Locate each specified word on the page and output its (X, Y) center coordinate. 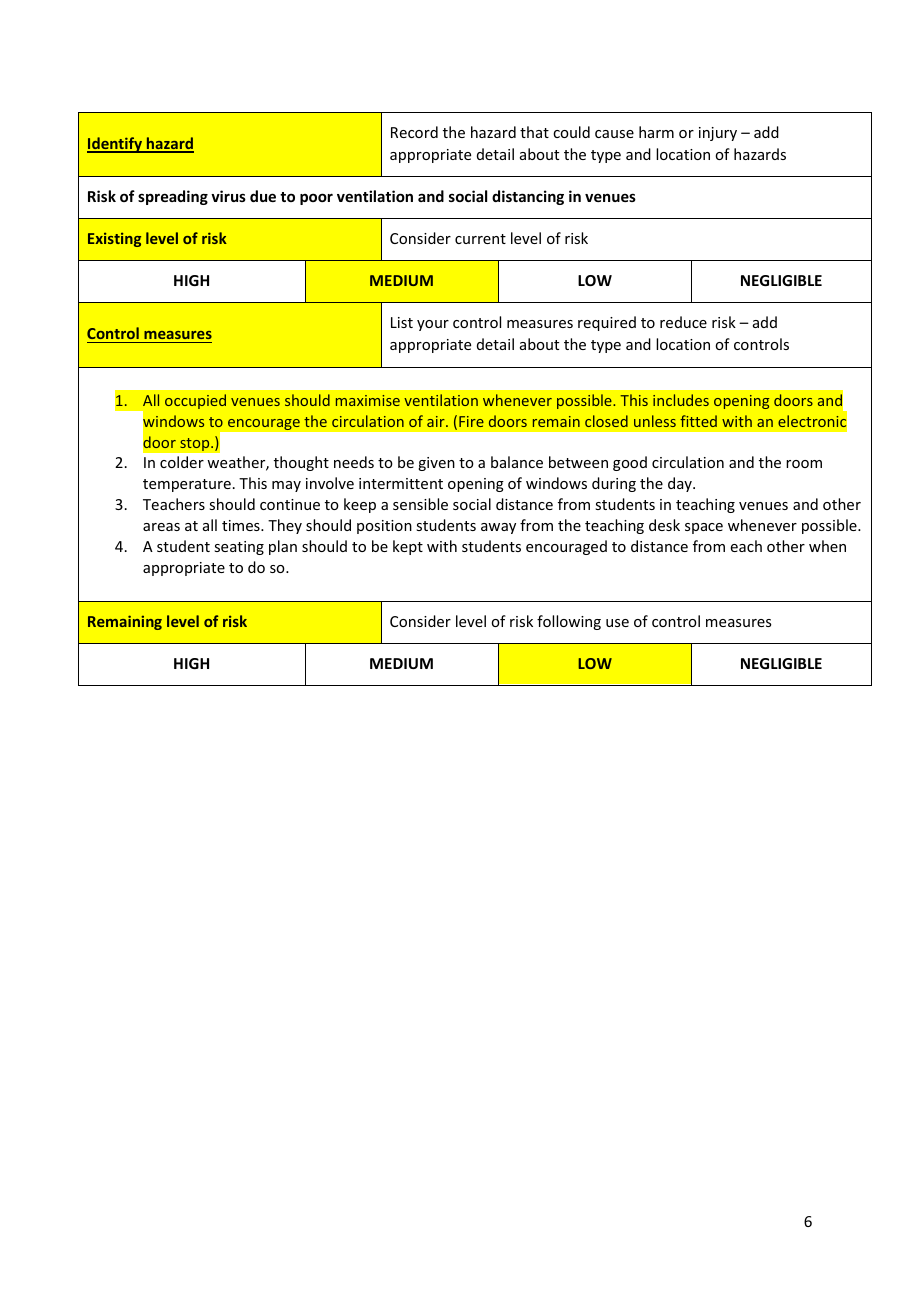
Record (414, 132)
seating (239, 548)
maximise (368, 400)
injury (718, 134)
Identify (116, 145)
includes (681, 400)
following (569, 622)
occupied (195, 401)
